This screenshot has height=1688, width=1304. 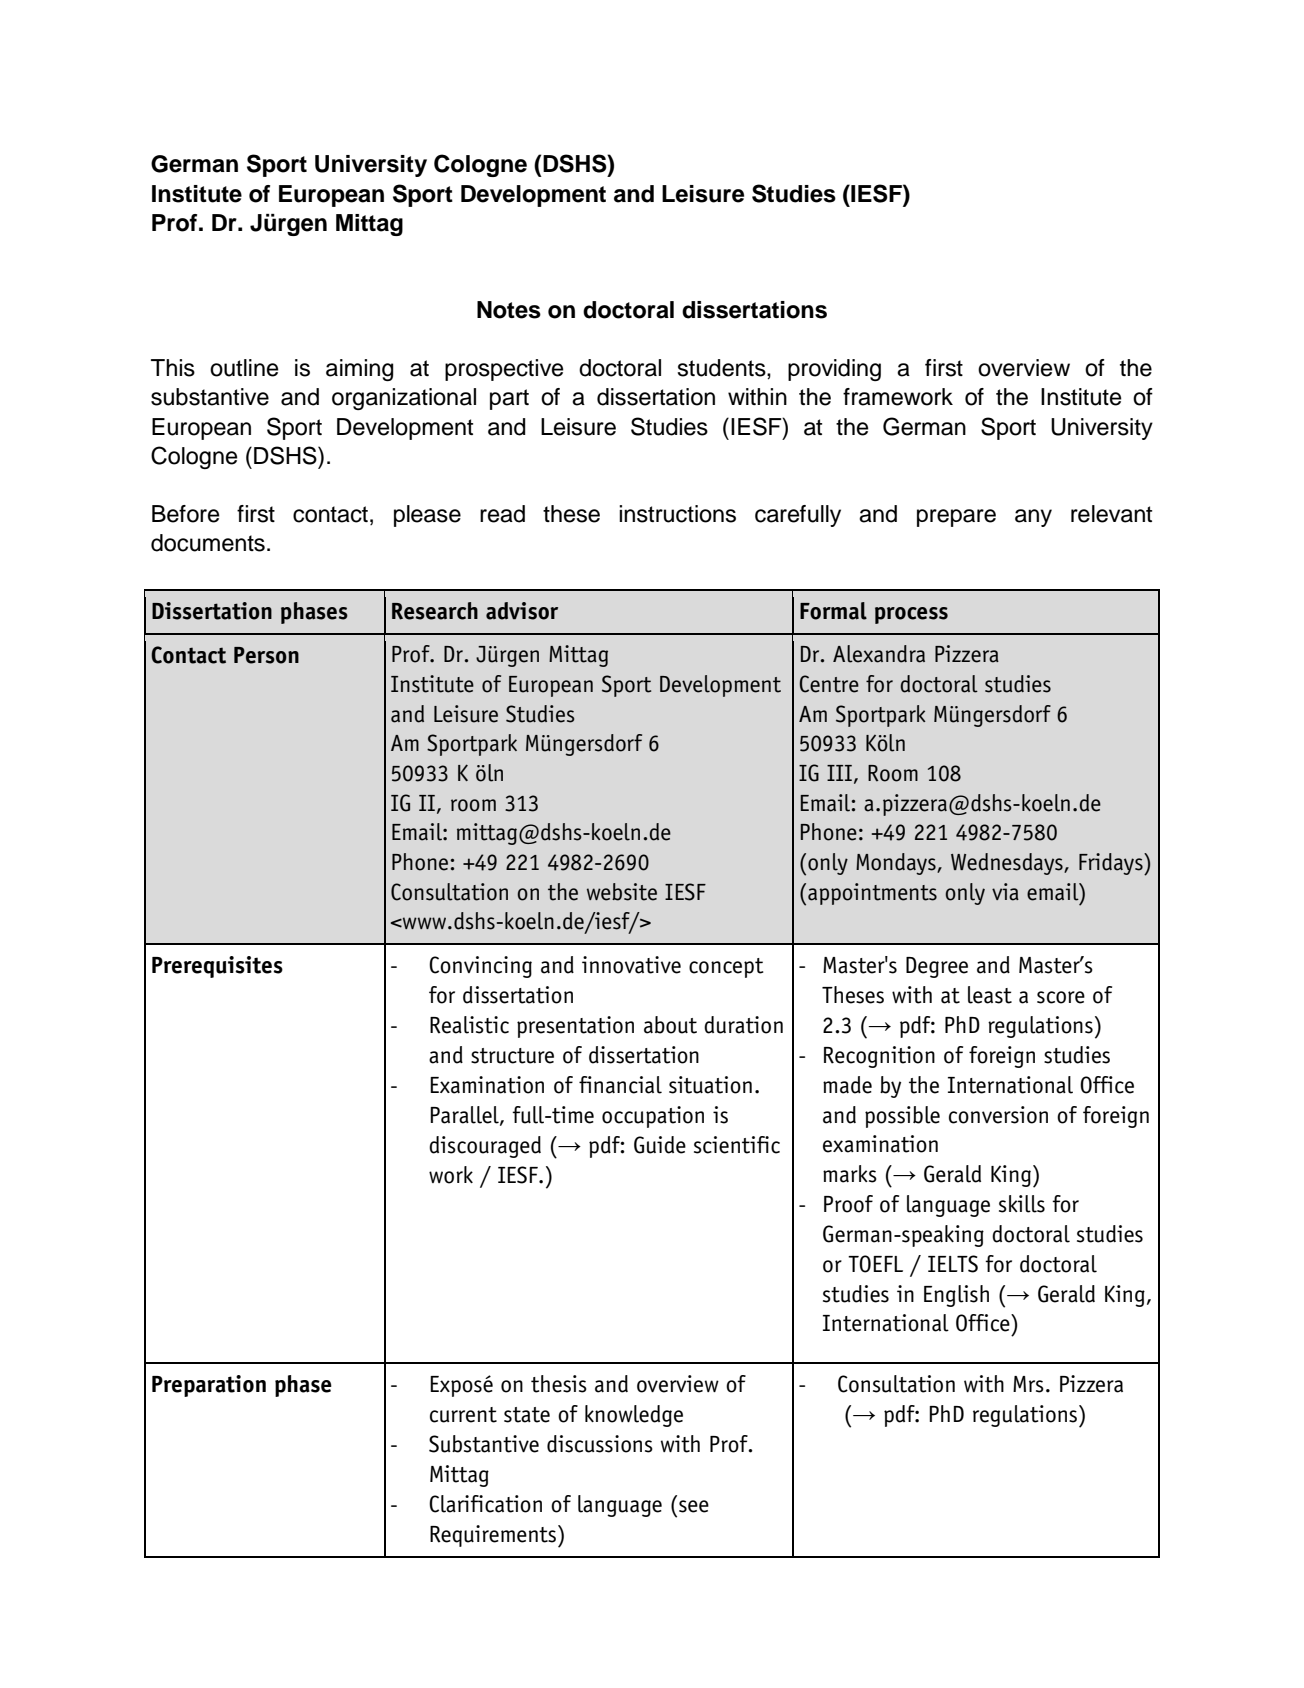 What do you see at coordinates (722, 368) in the screenshot?
I see `students` at bounding box center [722, 368].
